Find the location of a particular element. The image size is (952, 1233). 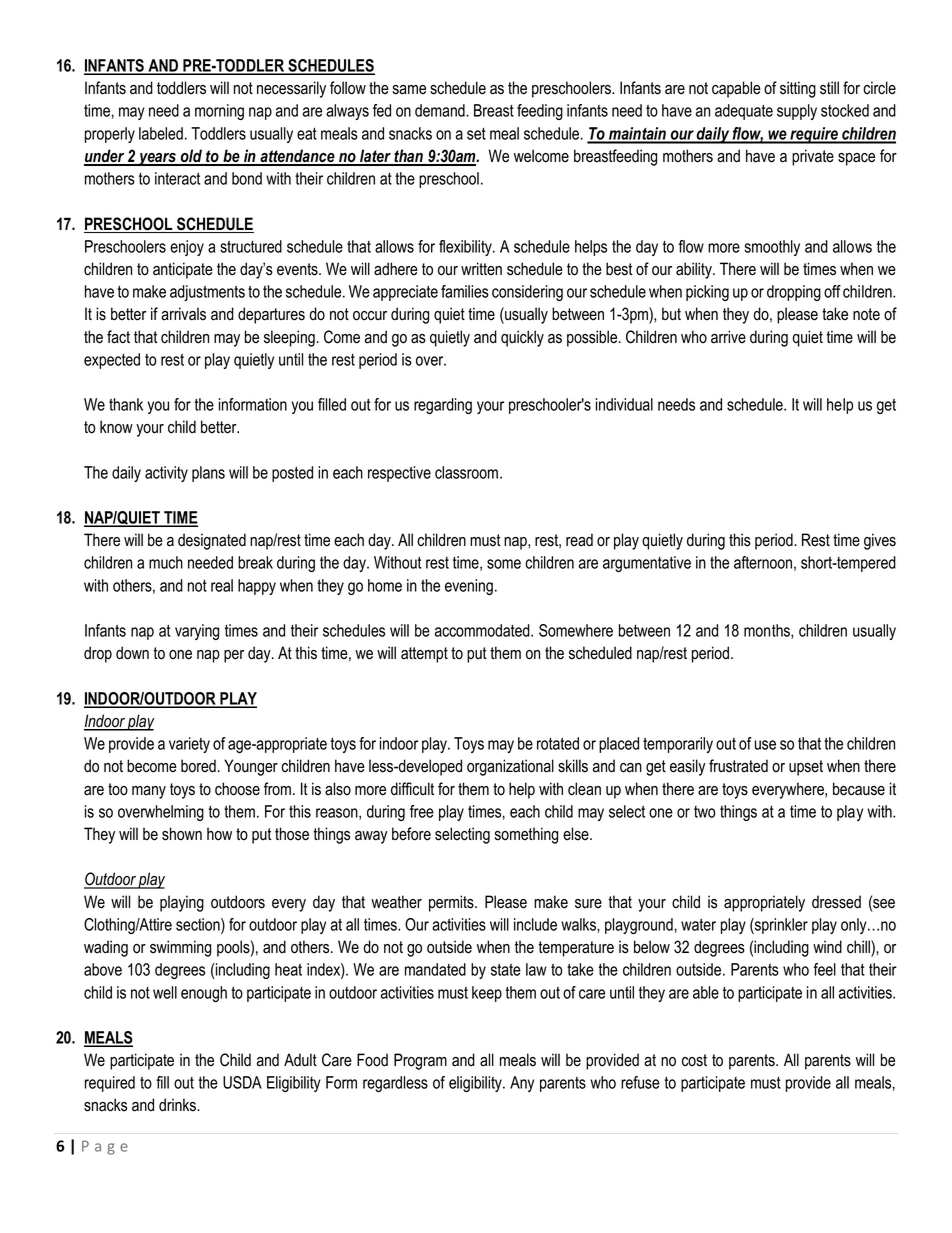

real is located at coordinates (222, 585).
